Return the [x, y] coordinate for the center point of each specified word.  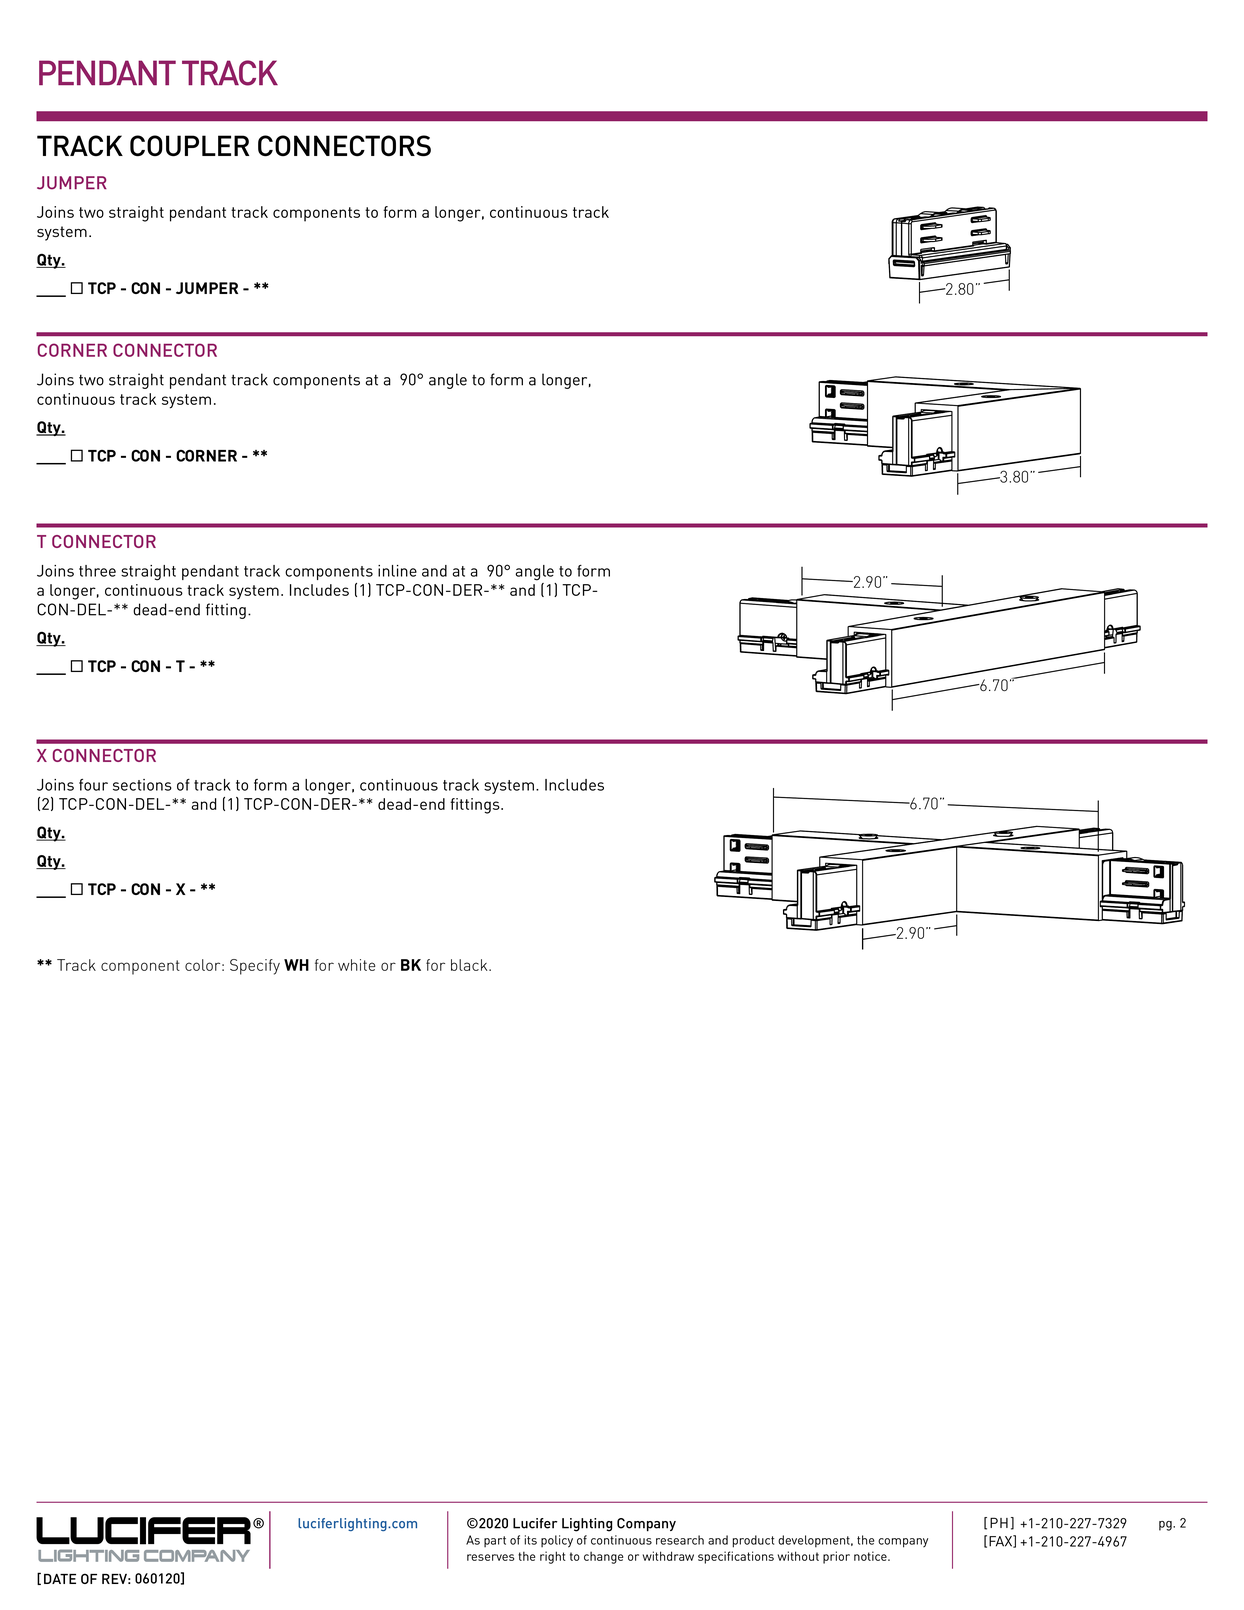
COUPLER [189, 146]
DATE [60, 1579]
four [93, 785]
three [97, 571]
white [356, 965]
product [753, 1541]
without [798, 1556]
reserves [490, 1557]
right [553, 1557]
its [530, 1540]
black [470, 965]
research [680, 1540]
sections [142, 785]
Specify [255, 967]
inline [397, 571]
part [495, 1541]
